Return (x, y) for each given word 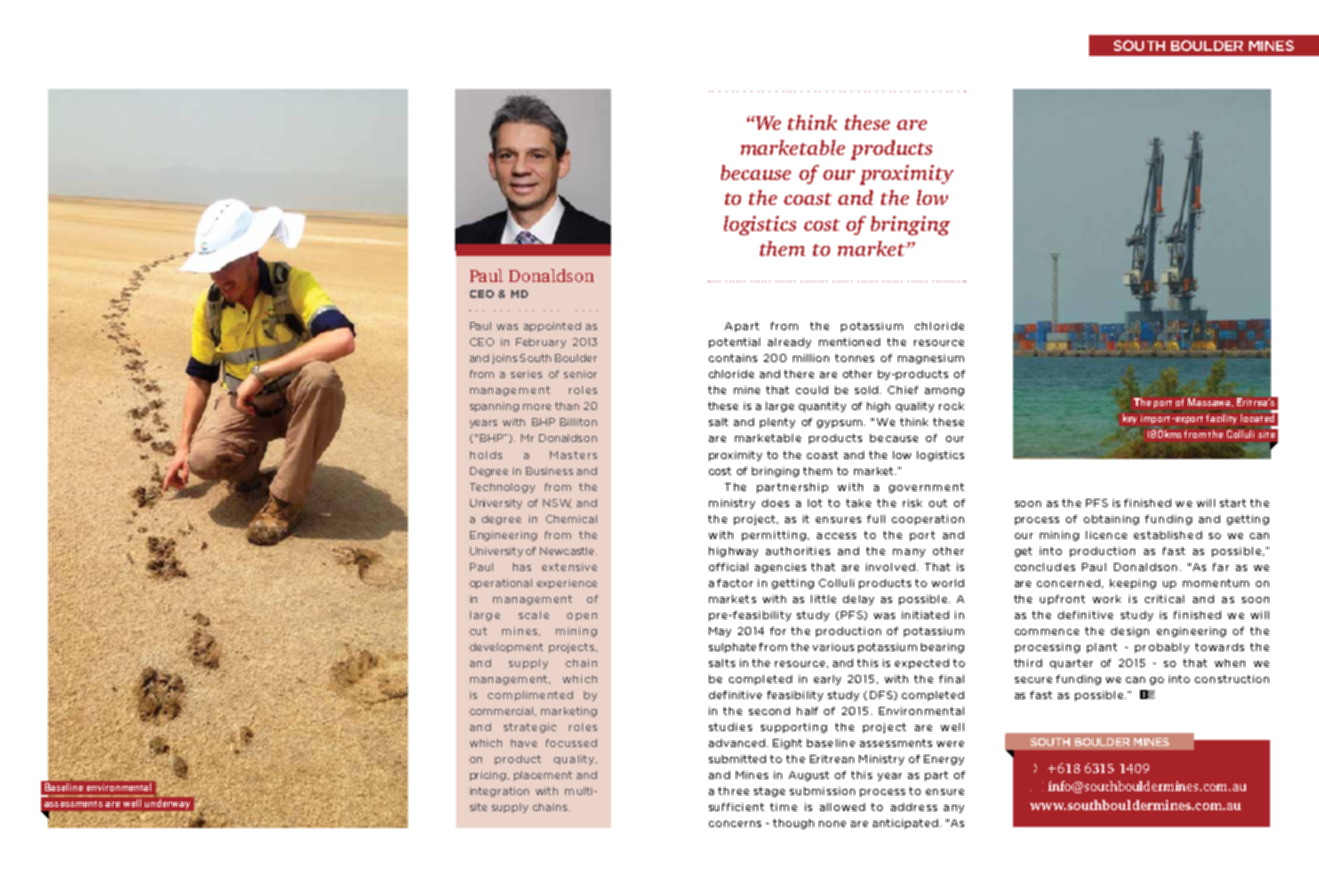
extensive (569, 567)
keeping (1133, 584)
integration (499, 792)
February (541, 343)
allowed (842, 807)
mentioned (849, 342)
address (914, 807)
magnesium (931, 359)
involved (890, 567)
